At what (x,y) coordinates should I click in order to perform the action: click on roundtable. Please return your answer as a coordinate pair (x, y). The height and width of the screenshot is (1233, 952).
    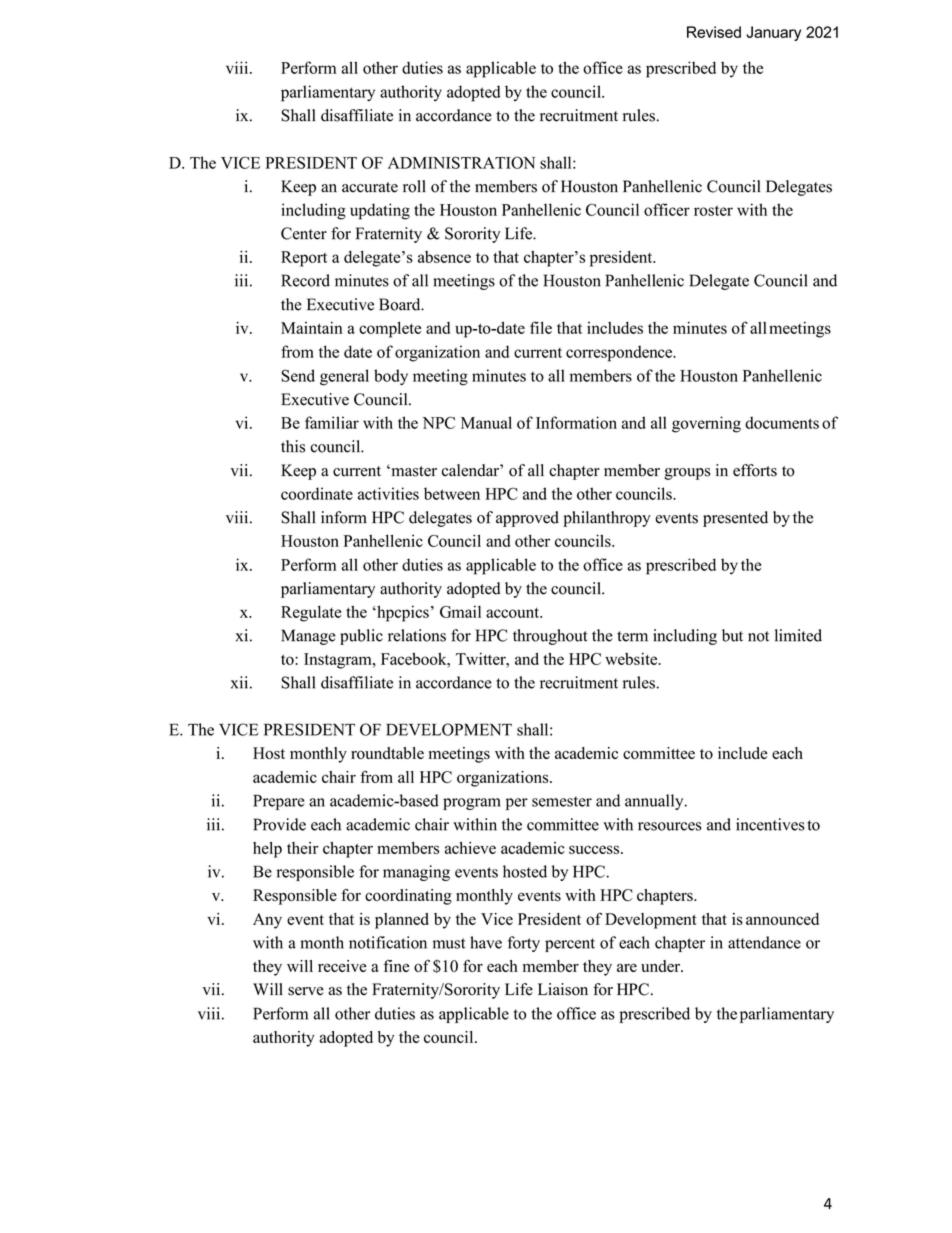
    Looking at the image, I should click on (387, 753).
